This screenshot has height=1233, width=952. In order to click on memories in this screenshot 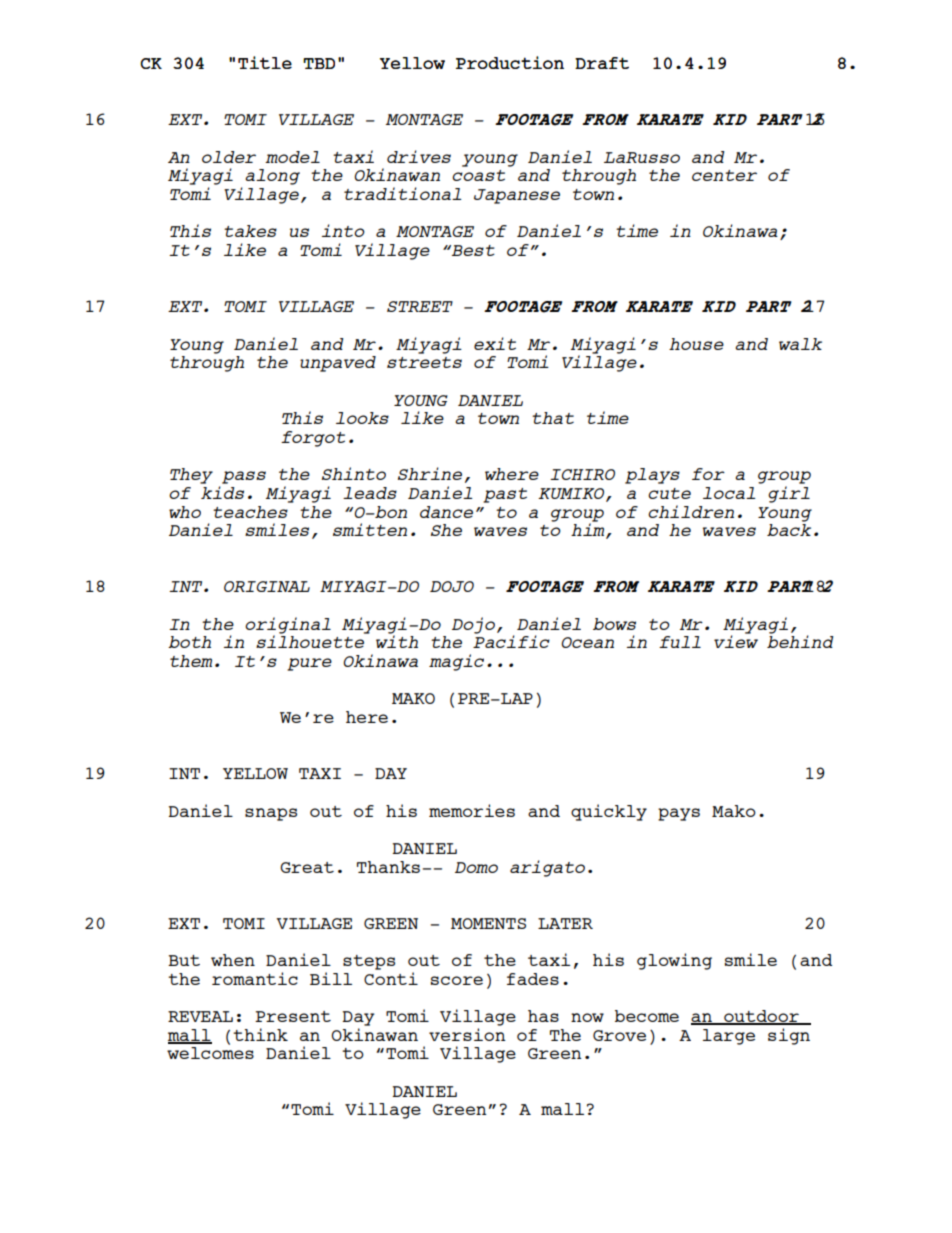, I will do `click(472, 810)`.
